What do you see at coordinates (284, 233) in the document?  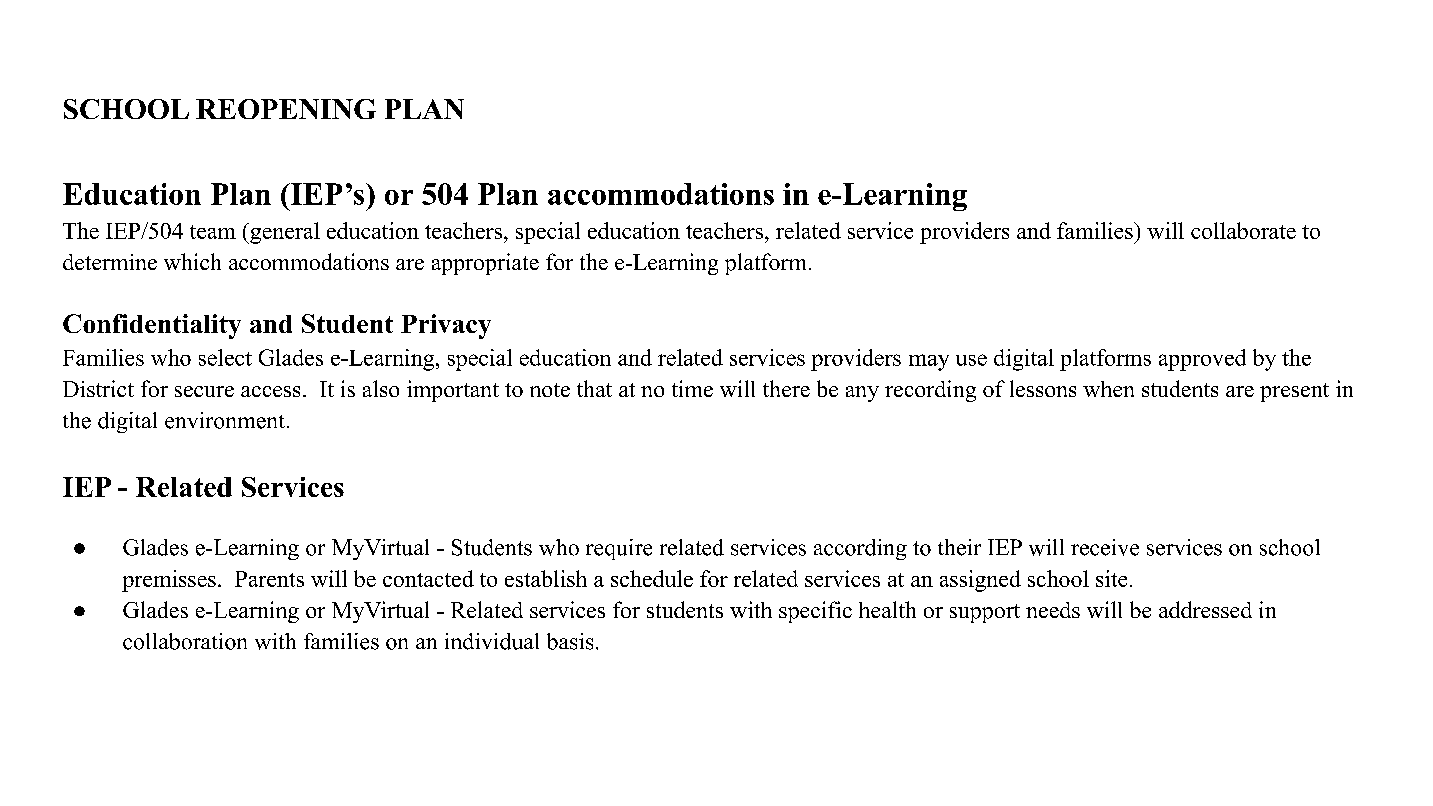 I see `general` at bounding box center [284, 233].
